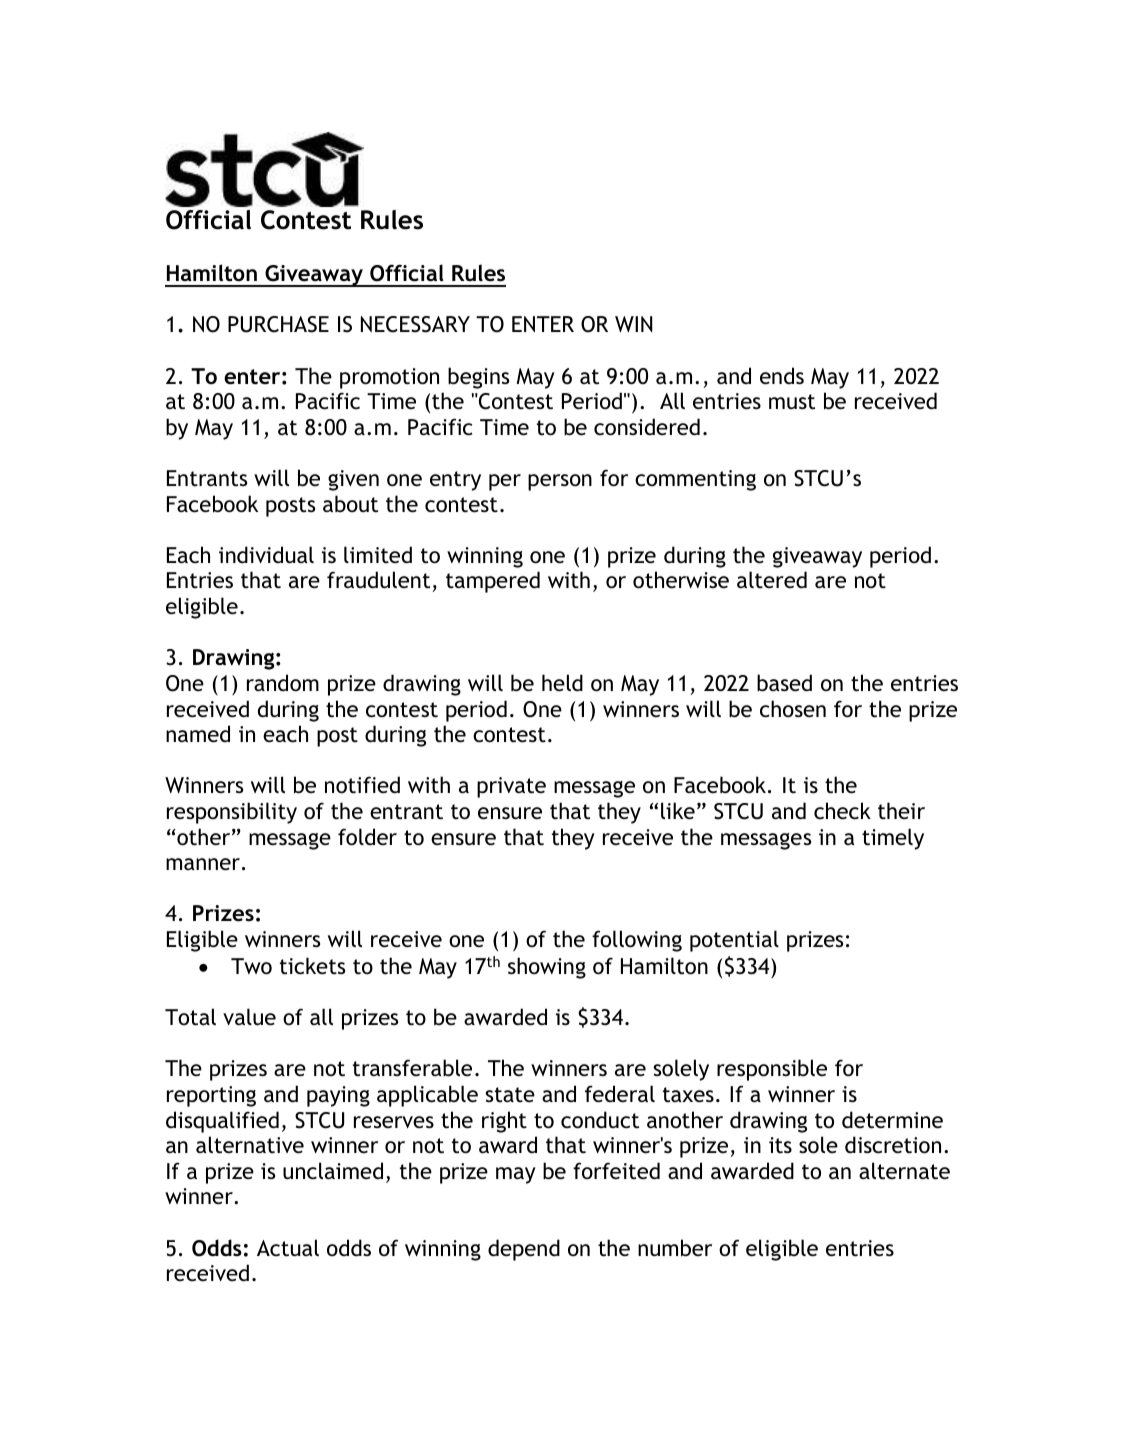 This screenshot has height=1455, width=1124. I want to click on ends, so click(782, 376).
